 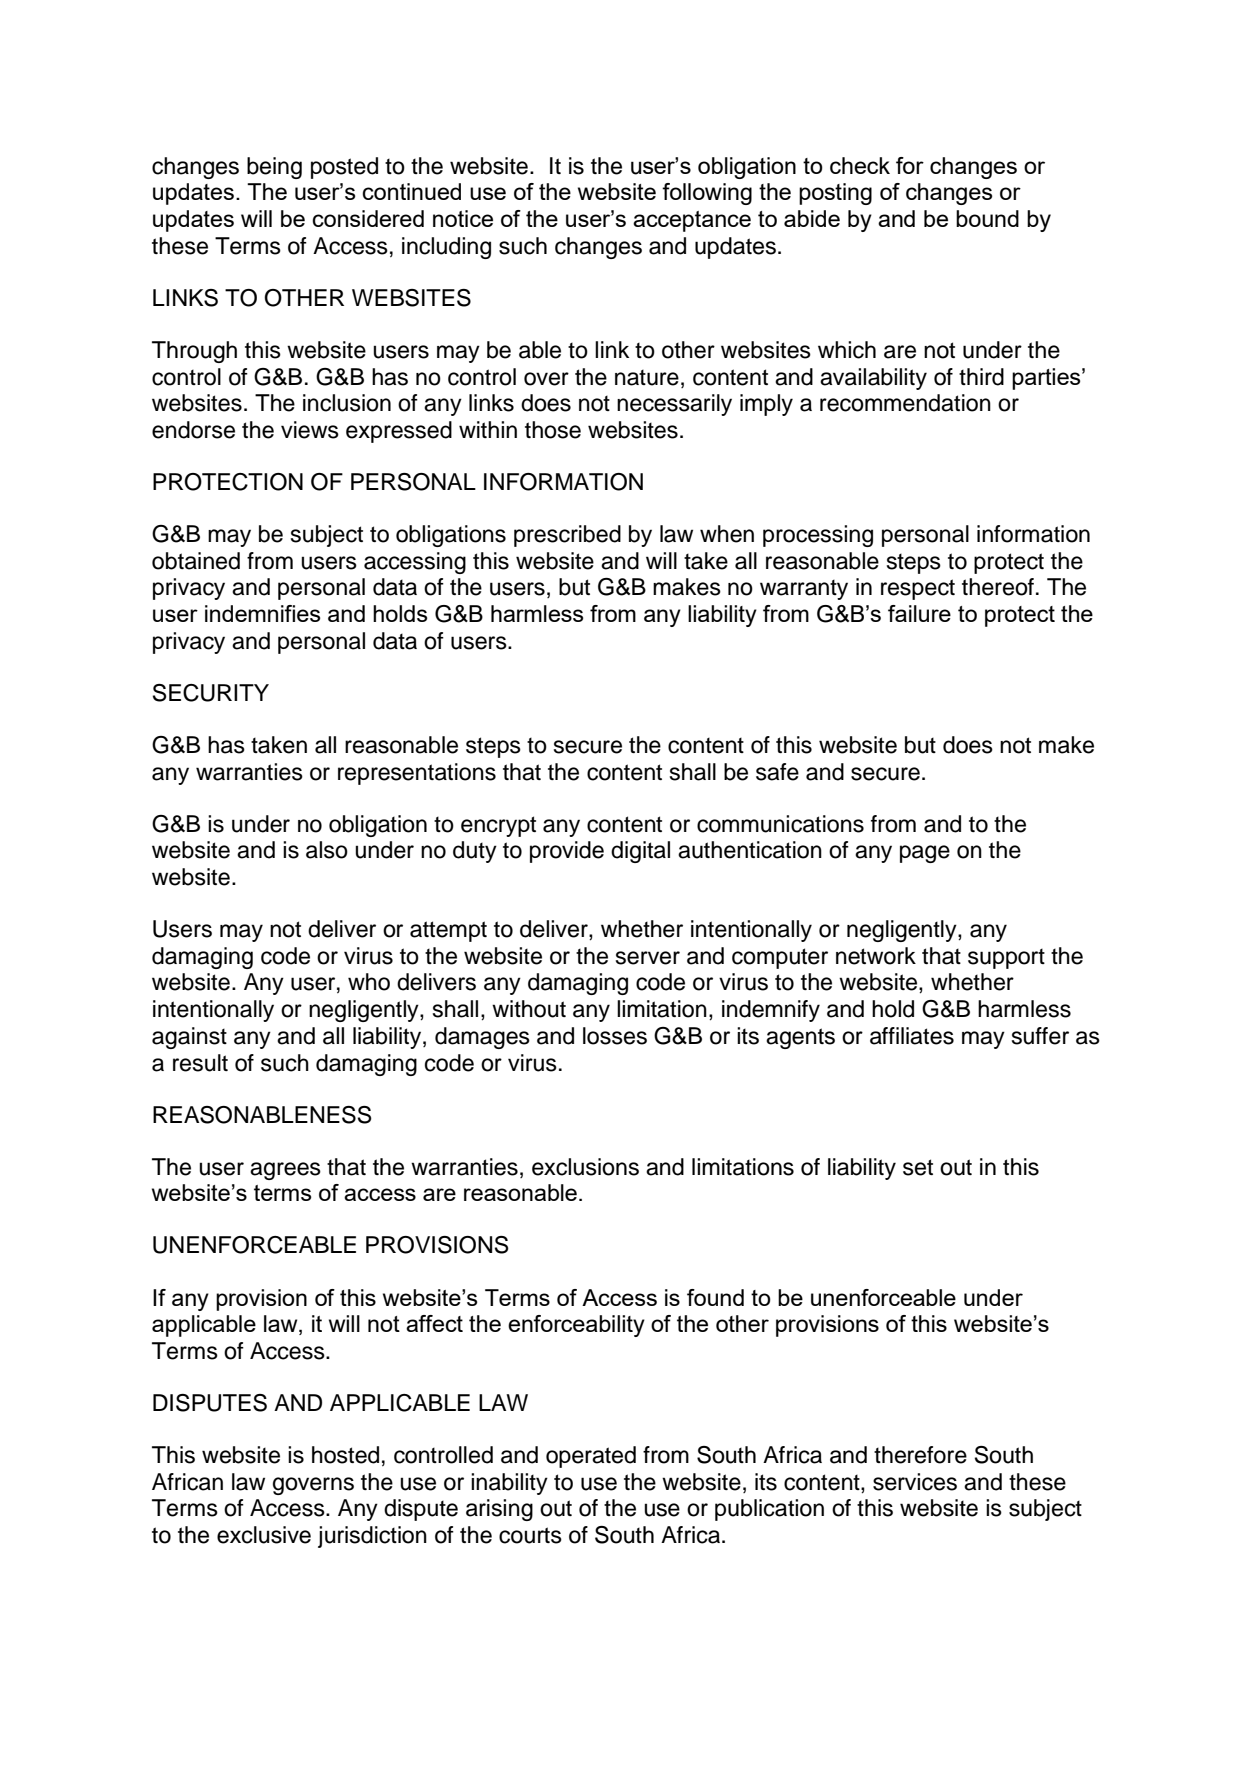 I want to click on exclusive, so click(x=264, y=1535).
